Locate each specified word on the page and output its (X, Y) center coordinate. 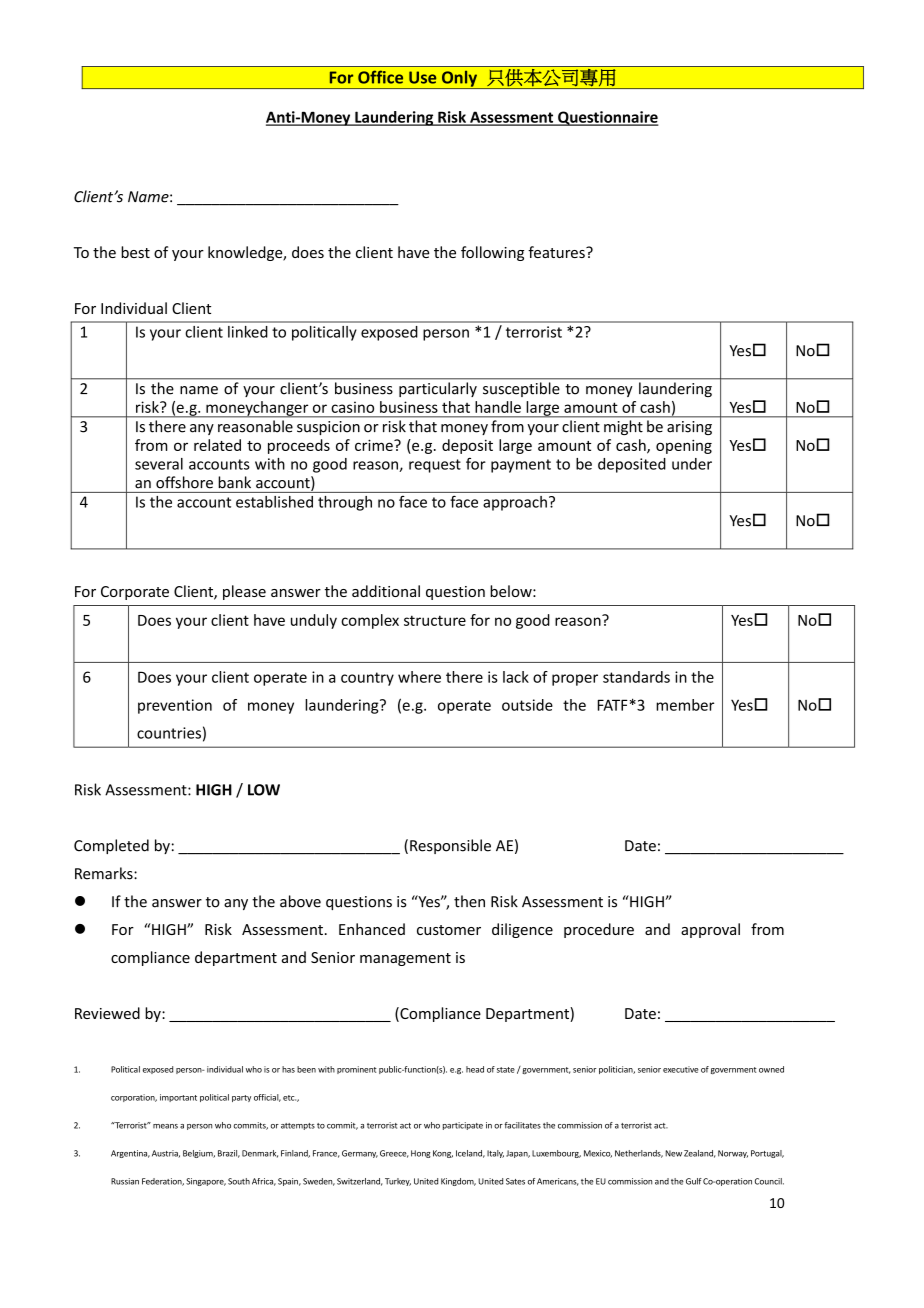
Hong (421, 1154)
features (557, 252)
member (685, 705)
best (135, 252)
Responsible (450, 846)
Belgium (199, 1154)
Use (422, 77)
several (159, 464)
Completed (111, 846)
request (435, 466)
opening (684, 446)
